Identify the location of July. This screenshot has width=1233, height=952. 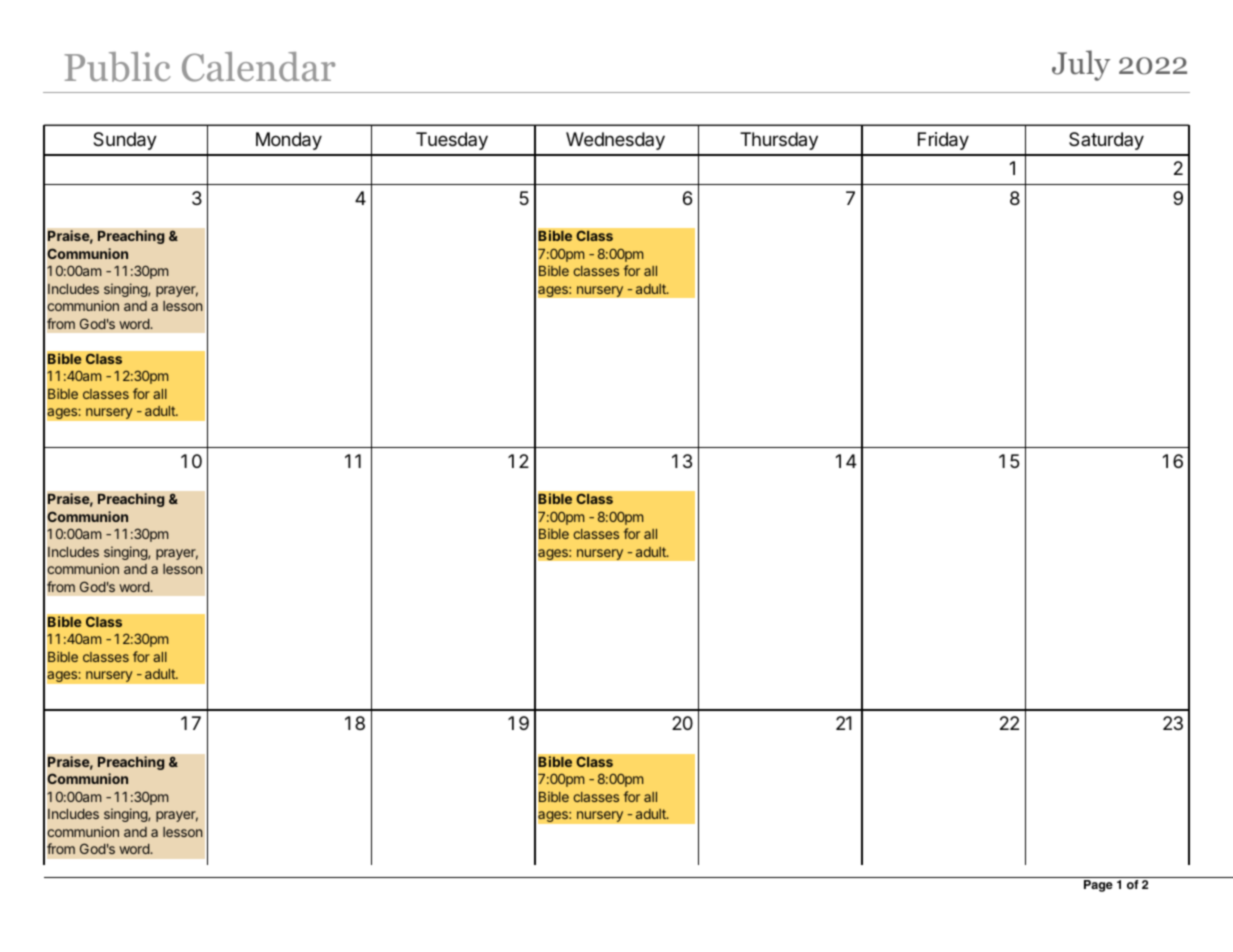
(1081, 65).
